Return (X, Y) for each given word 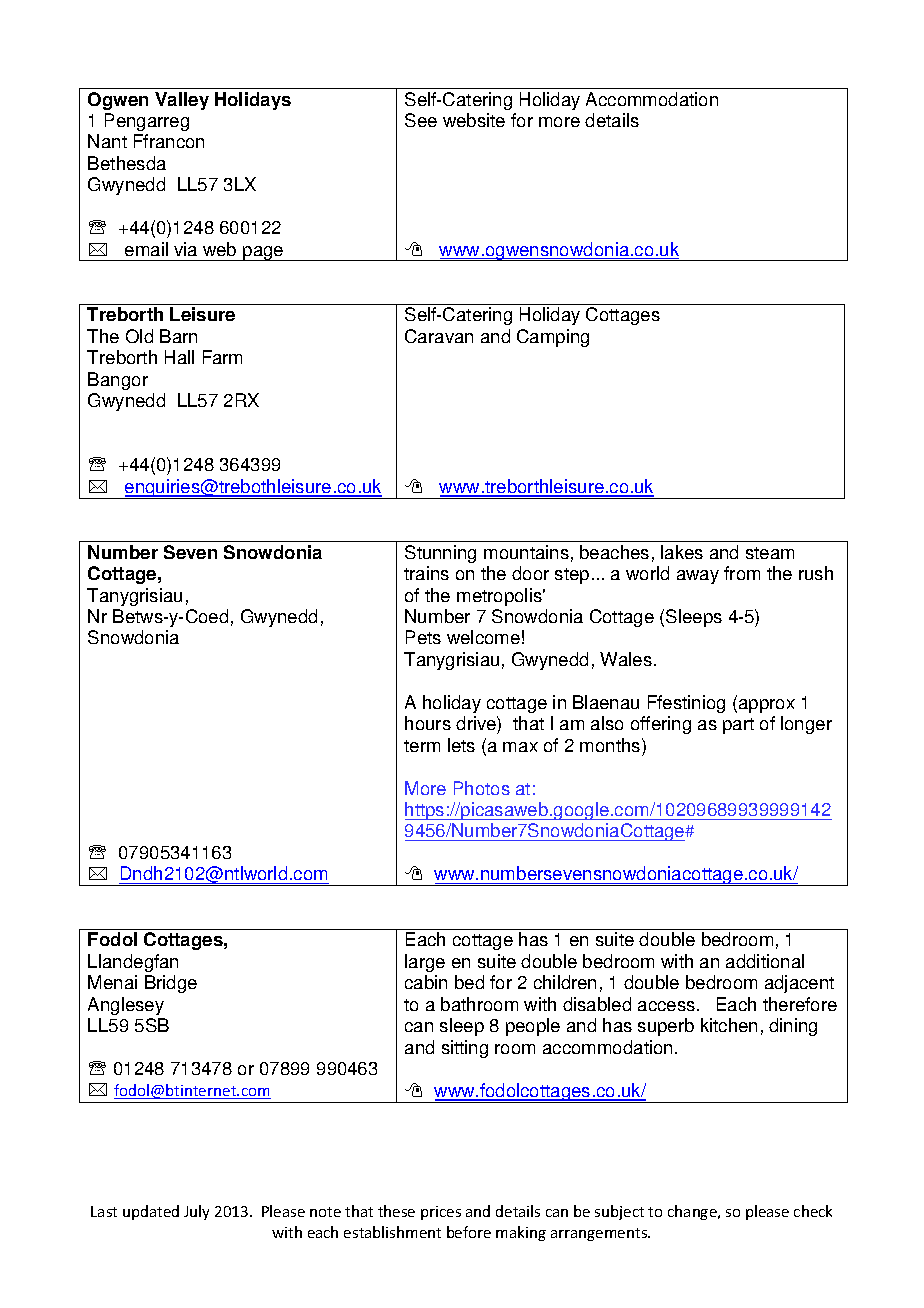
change (693, 1212)
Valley (182, 101)
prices (441, 1213)
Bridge (171, 984)
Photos (482, 788)
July (196, 1212)
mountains (526, 552)
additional (765, 961)
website (474, 120)
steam (770, 553)
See (421, 120)
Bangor (118, 381)
